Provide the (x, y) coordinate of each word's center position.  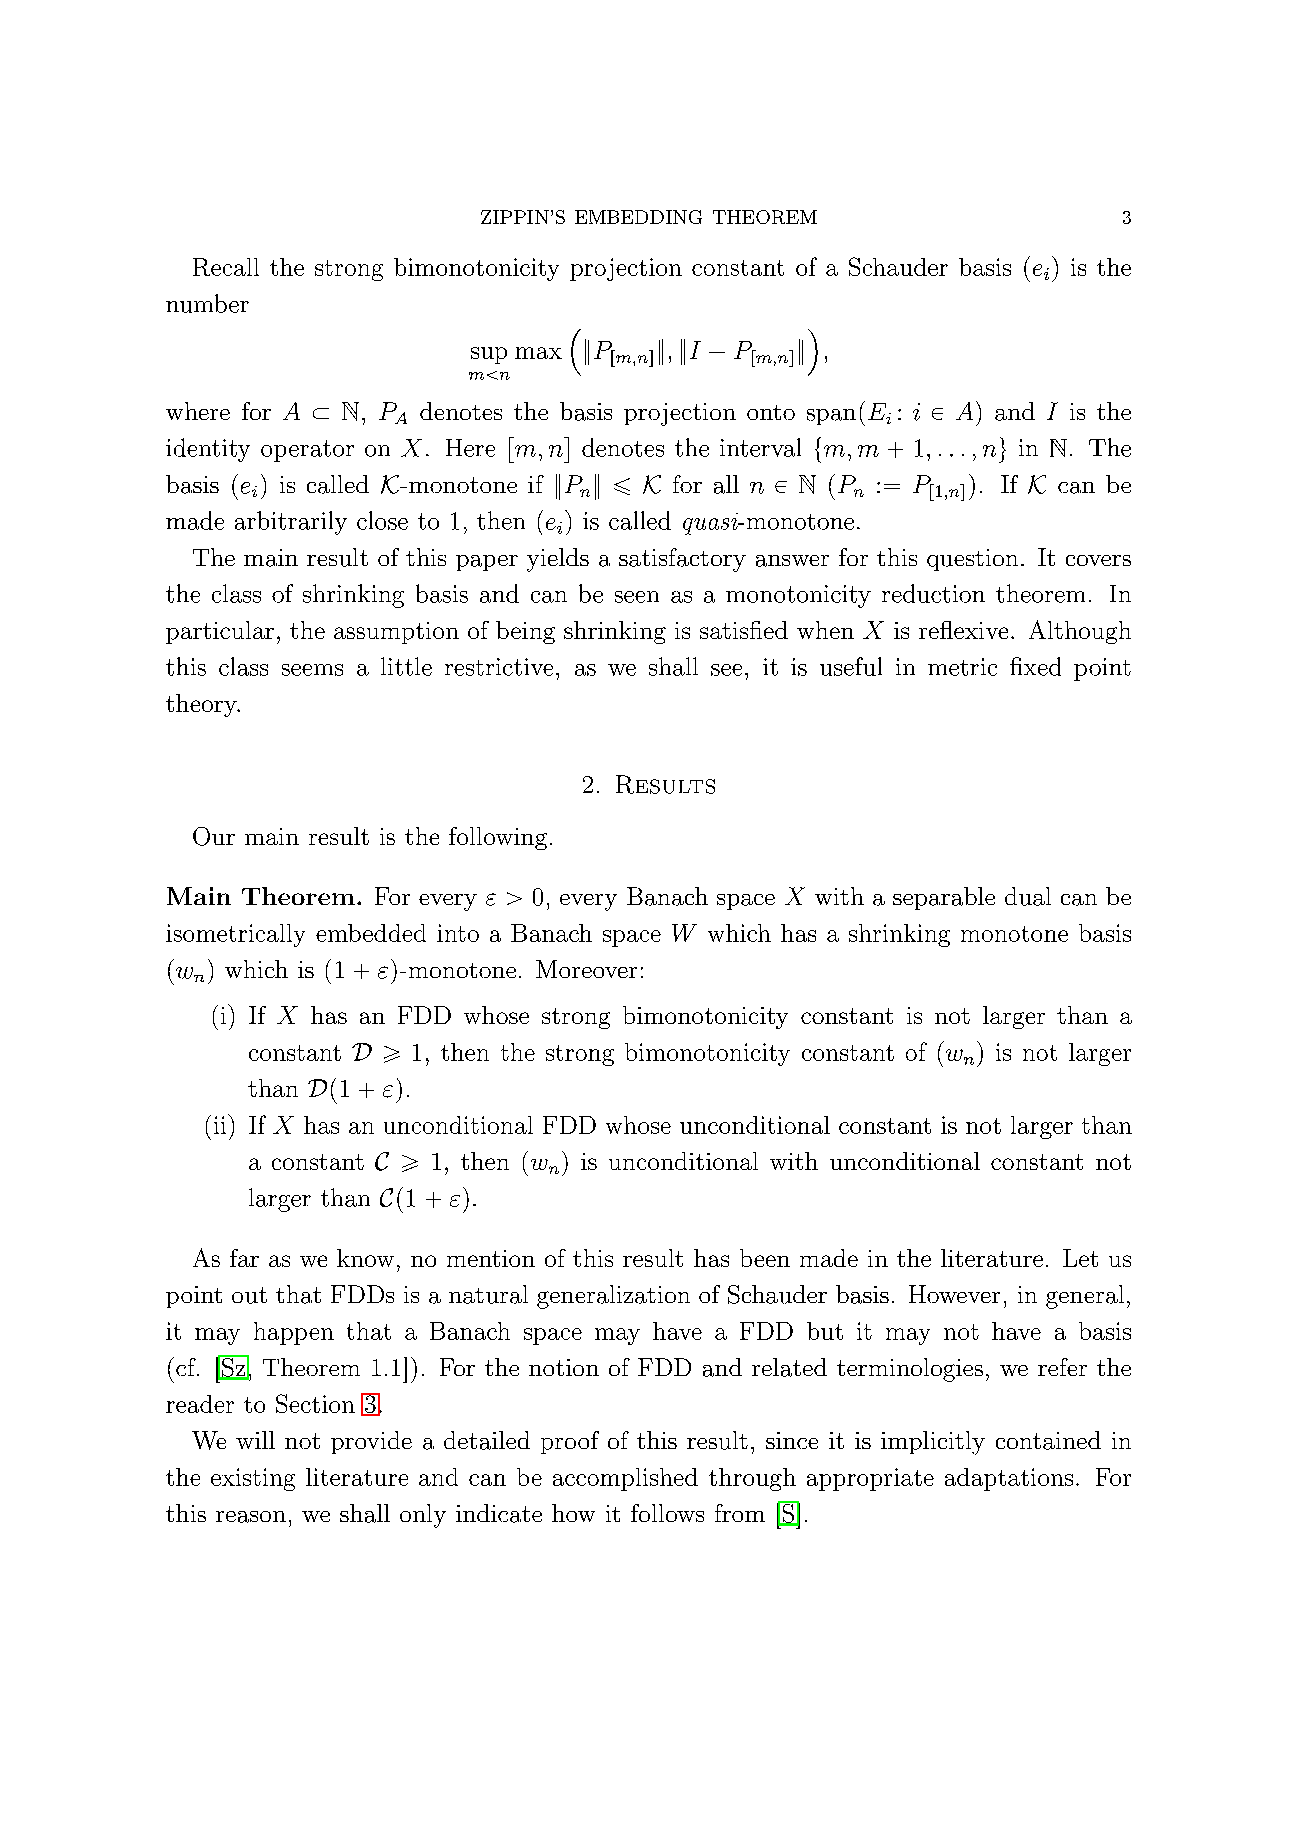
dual (1028, 896)
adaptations (1009, 1479)
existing (253, 1479)
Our (214, 836)
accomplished (625, 1479)
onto (771, 412)
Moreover (586, 969)
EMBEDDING (638, 217)
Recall (226, 267)
